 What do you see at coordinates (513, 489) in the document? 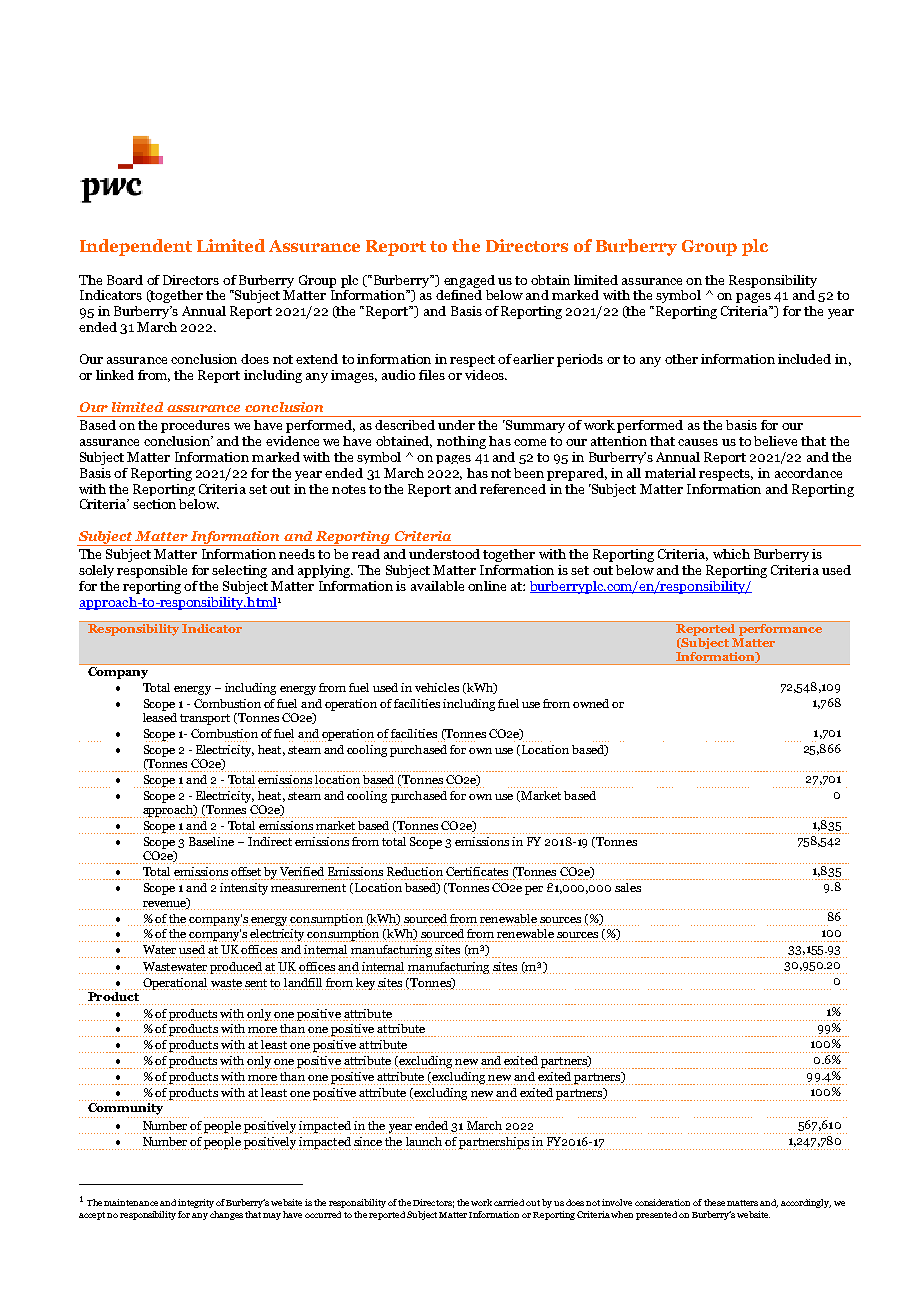
I see `referenced` at bounding box center [513, 489].
